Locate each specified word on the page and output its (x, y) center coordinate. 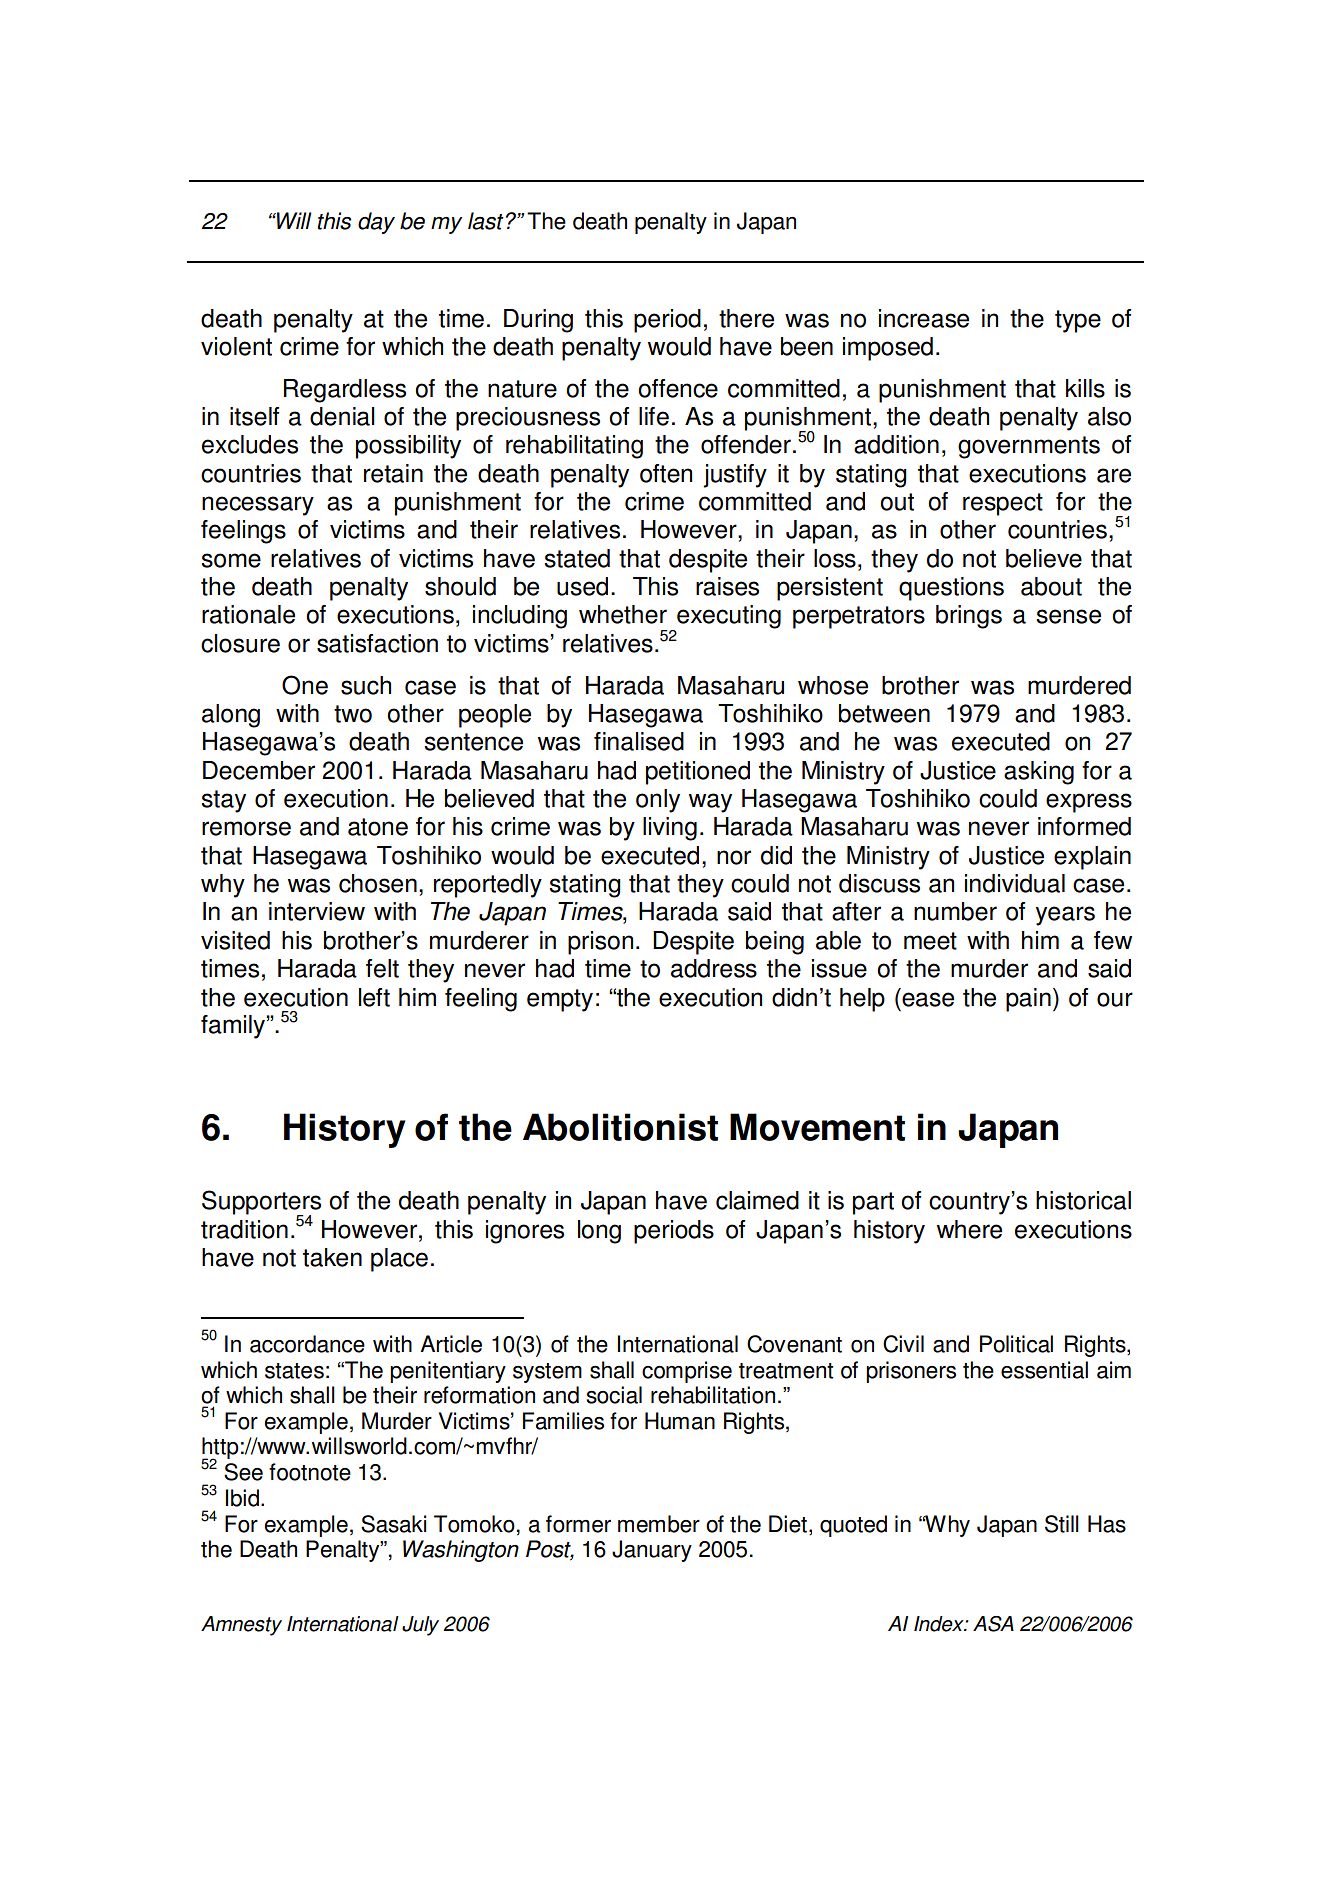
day (376, 223)
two (353, 714)
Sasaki (393, 1524)
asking (1039, 773)
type (1078, 321)
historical (1083, 1200)
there (746, 318)
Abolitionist (620, 1127)
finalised (639, 741)
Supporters (261, 1203)
